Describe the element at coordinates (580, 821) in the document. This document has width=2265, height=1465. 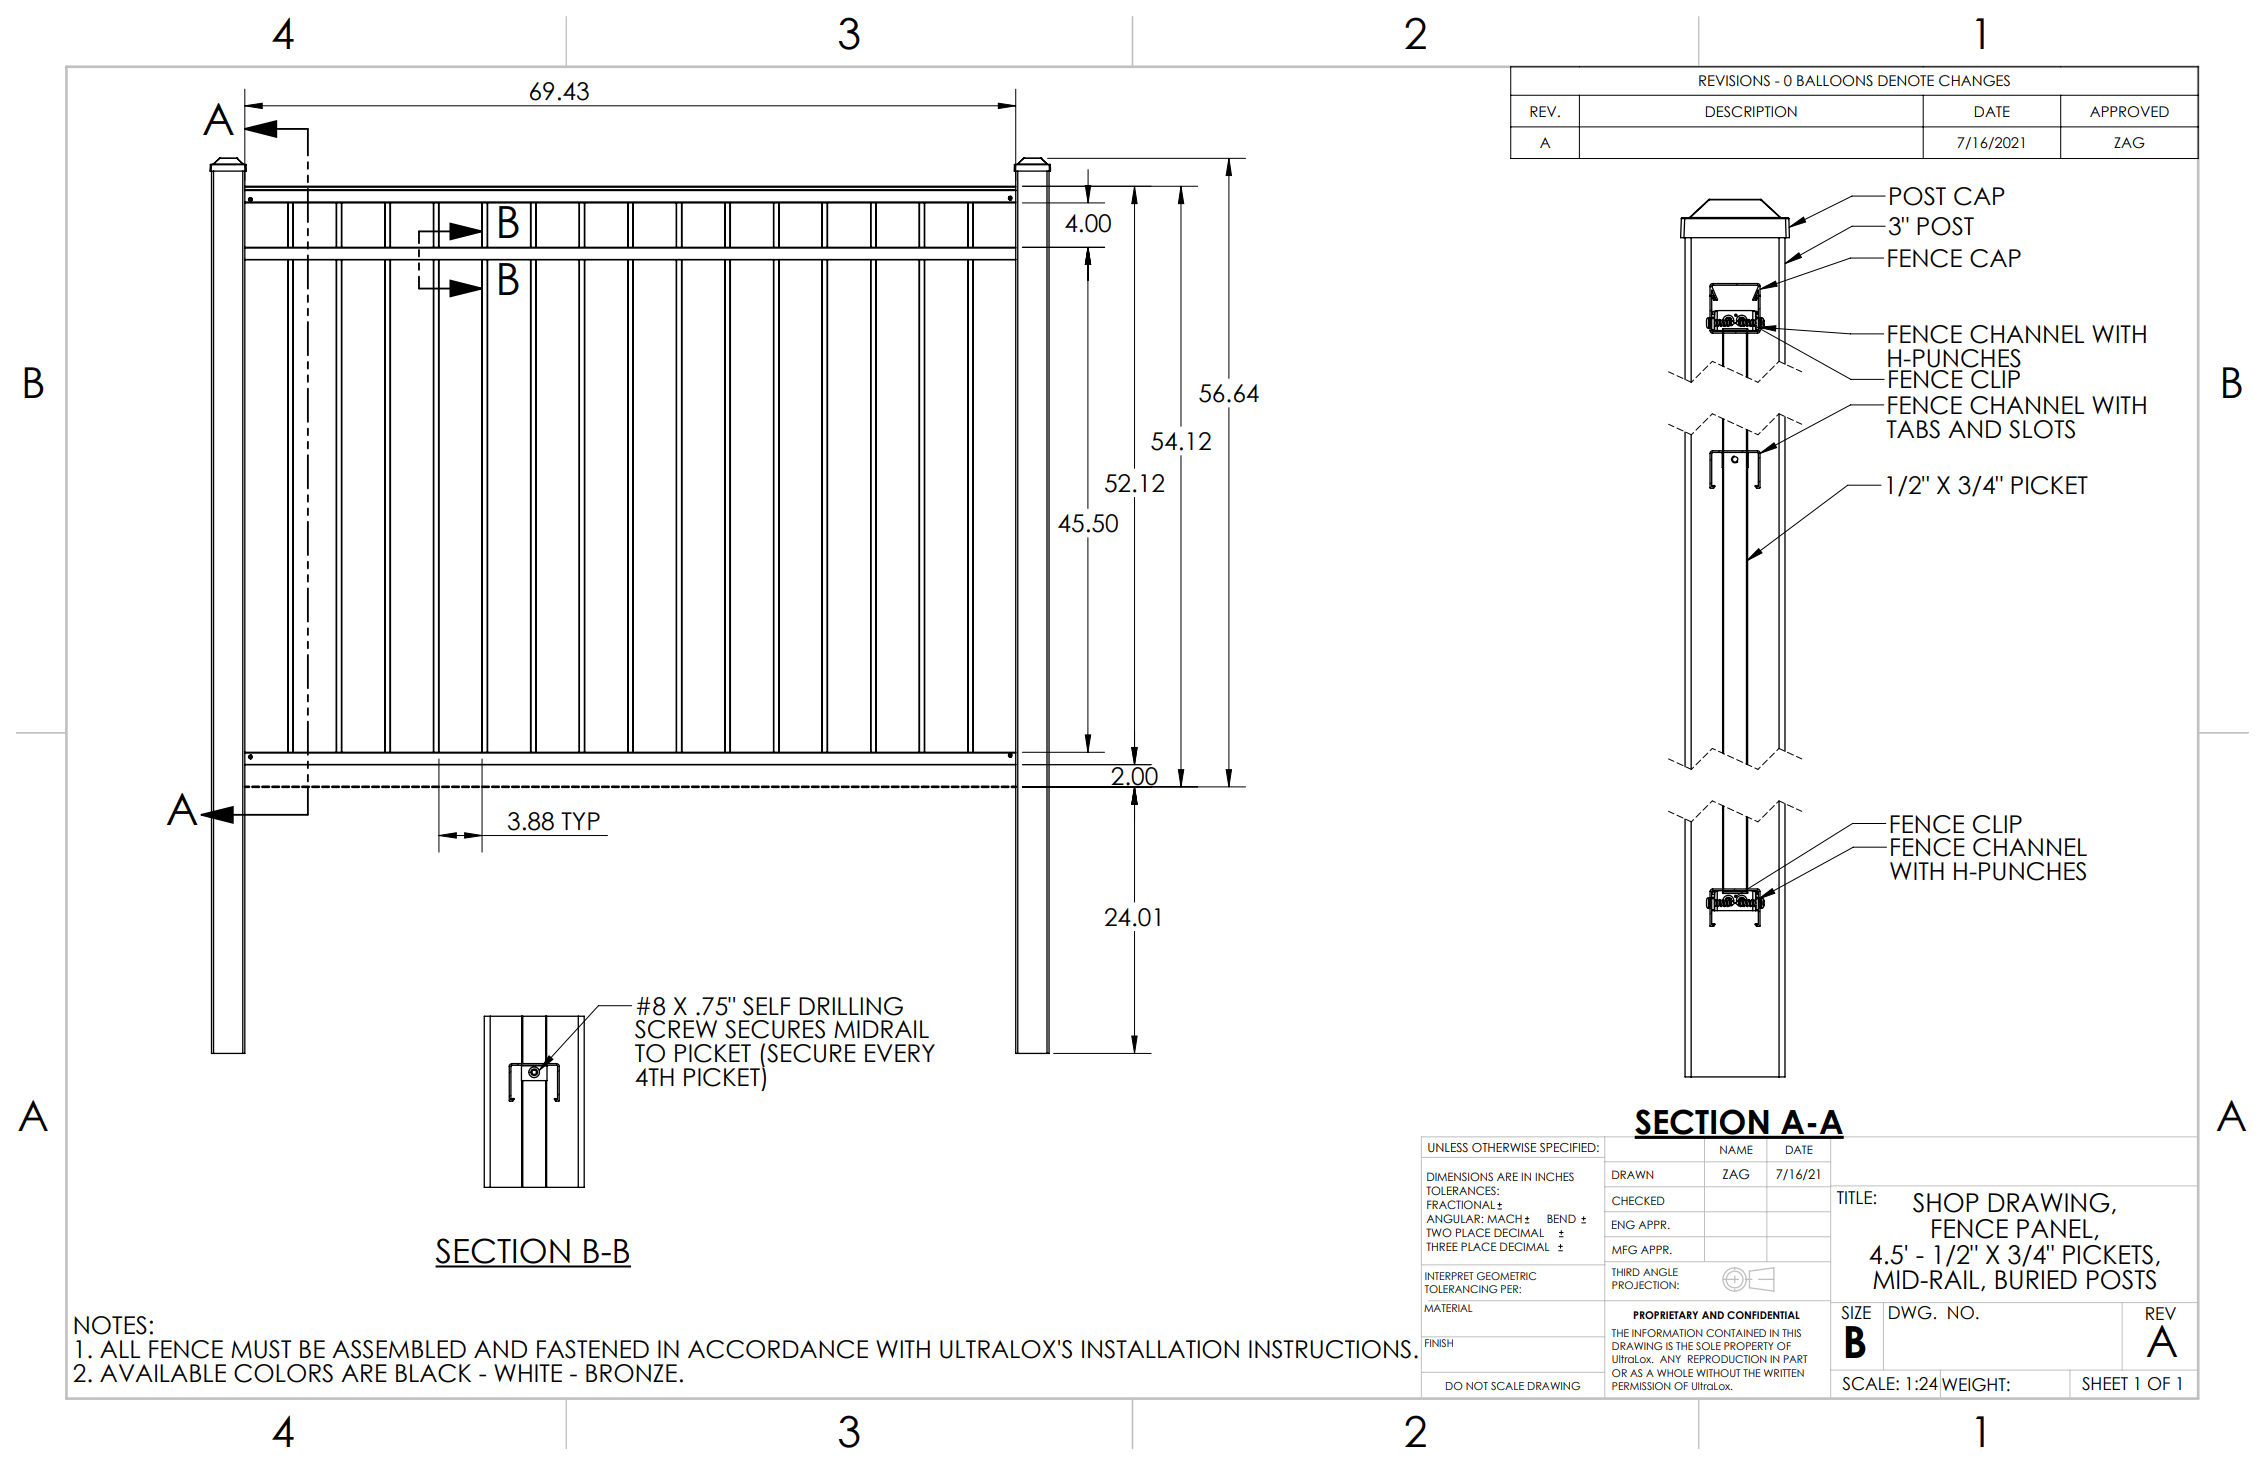
I see `TYP` at that location.
